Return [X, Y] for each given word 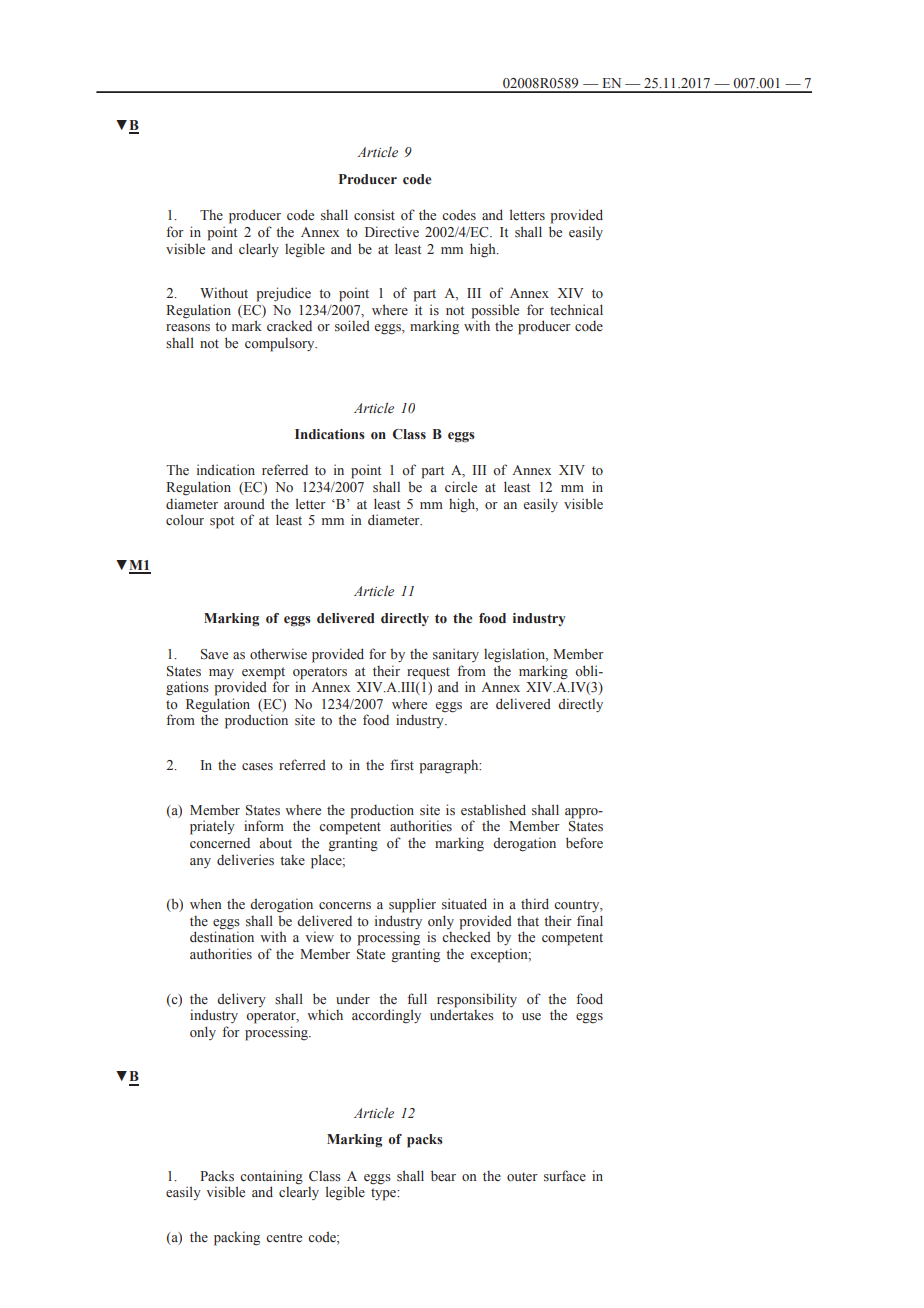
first [402, 764]
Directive [392, 231]
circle [461, 487]
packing [237, 1238]
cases [257, 766]
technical [576, 310]
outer [522, 1177]
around [244, 504]
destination [222, 937]
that [528, 921]
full [417, 998]
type [384, 1194]
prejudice [283, 294]
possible [495, 311]
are [479, 705]
